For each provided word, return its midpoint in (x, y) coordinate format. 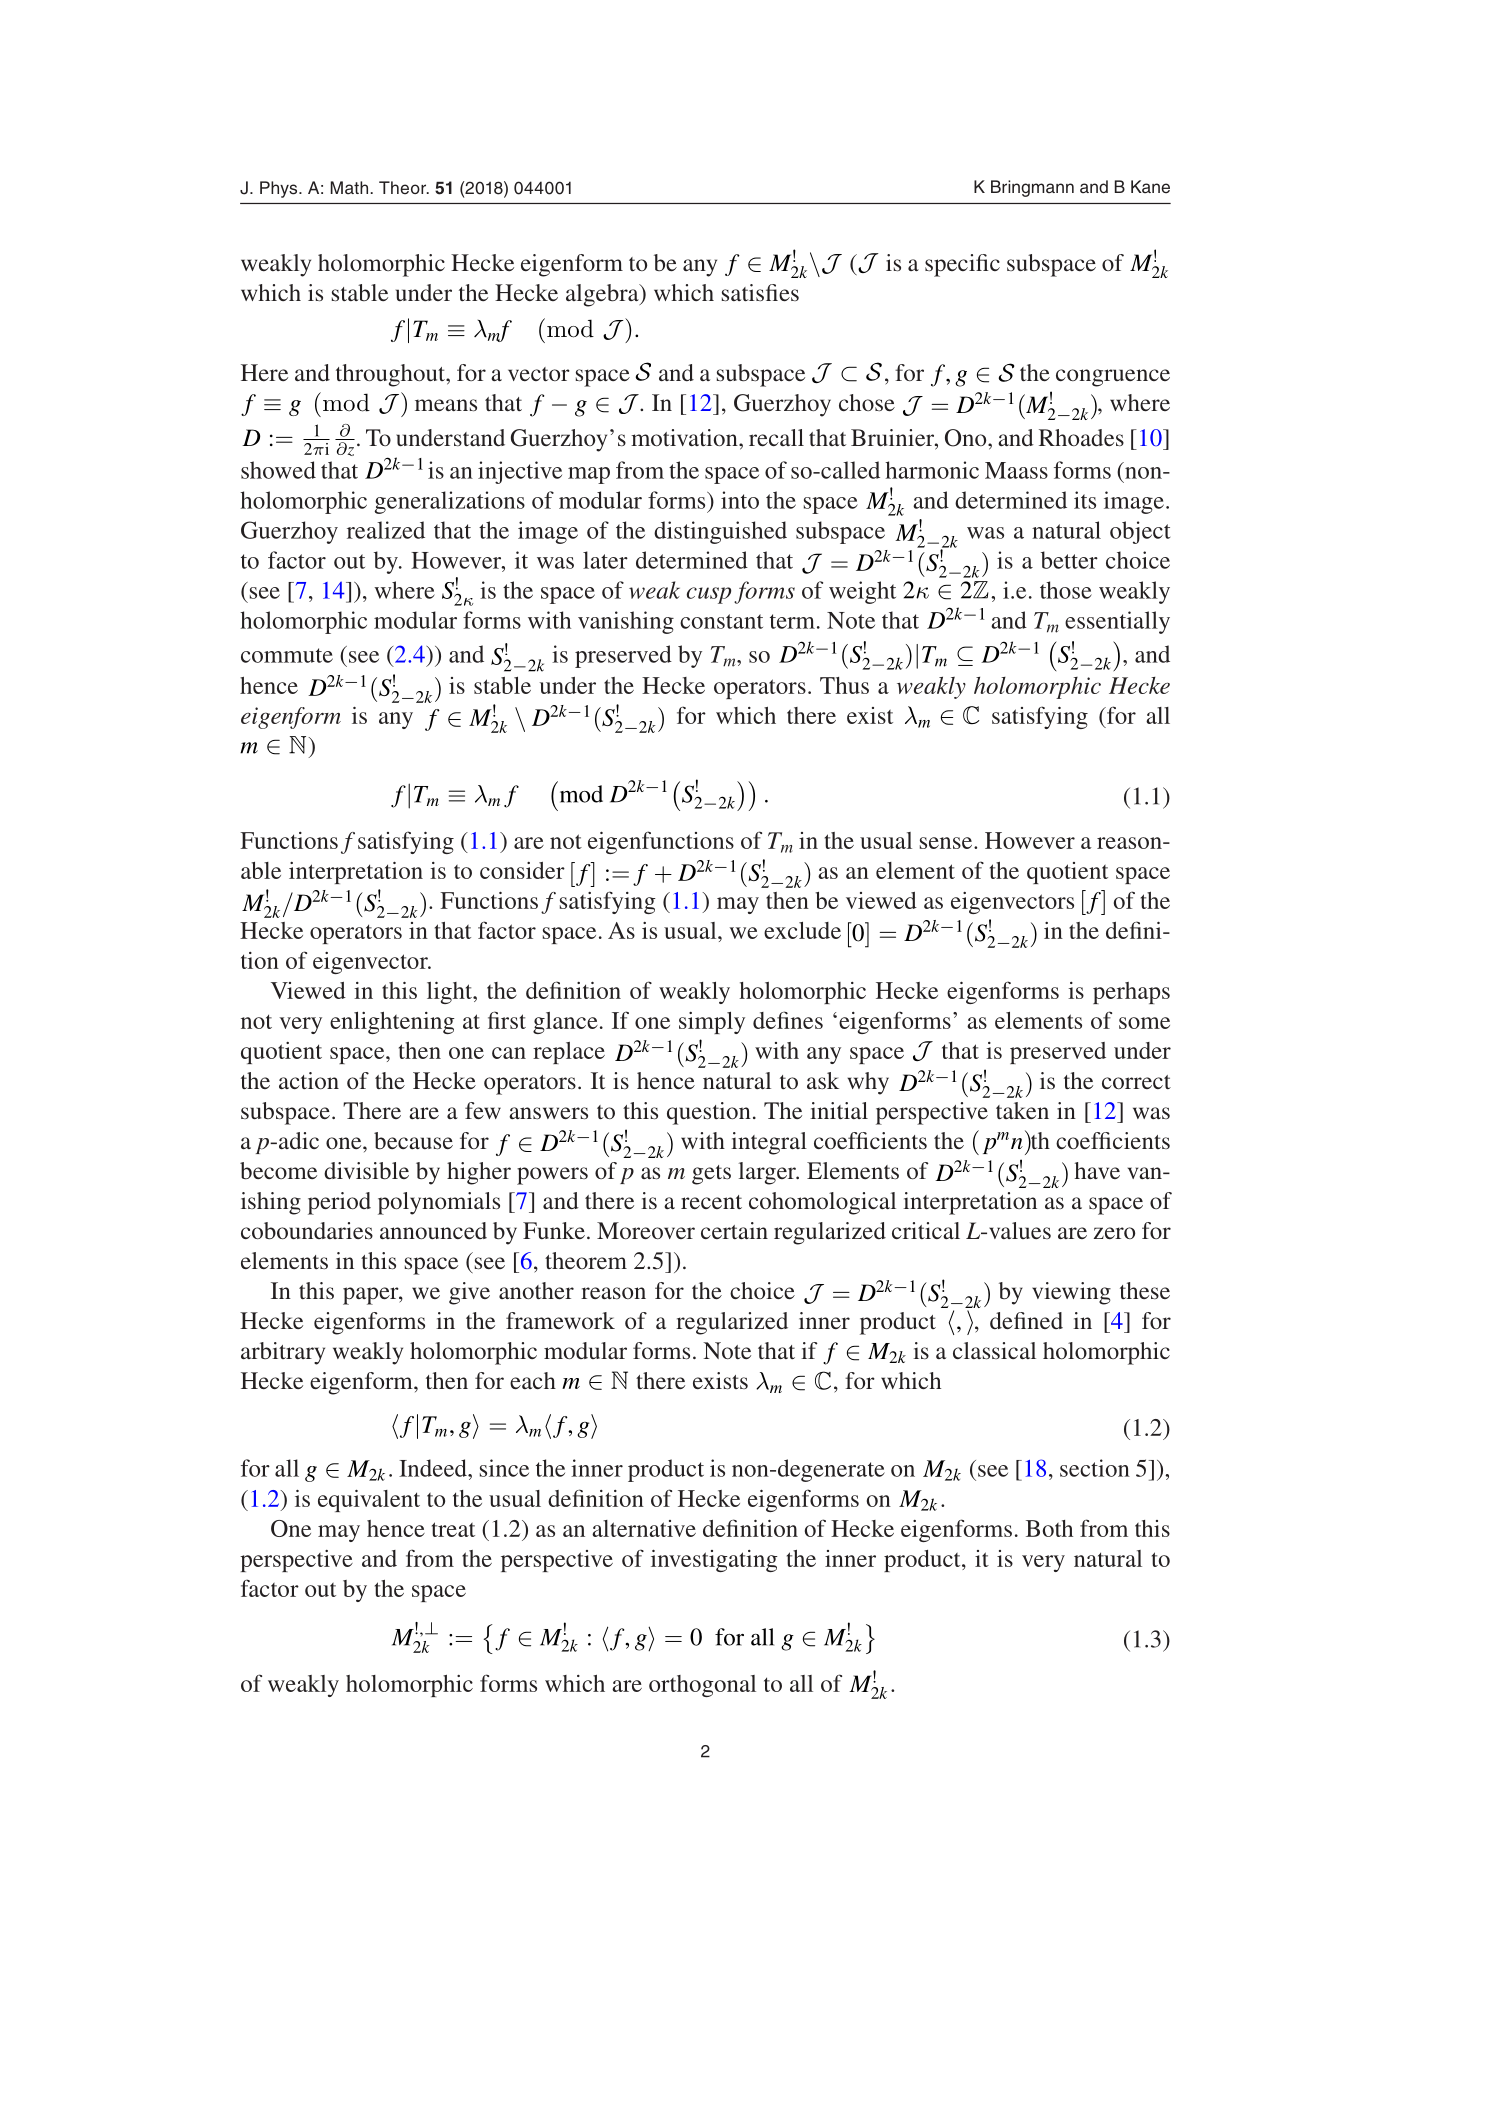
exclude (802, 930)
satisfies (760, 292)
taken (1022, 1110)
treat (453, 1529)
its (1085, 500)
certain (734, 1230)
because (413, 1141)
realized (386, 530)
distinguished (720, 532)
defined (1026, 1320)
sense (947, 843)
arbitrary (283, 1353)
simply (712, 1023)
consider (522, 870)
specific (962, 265)
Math (349, 187)
